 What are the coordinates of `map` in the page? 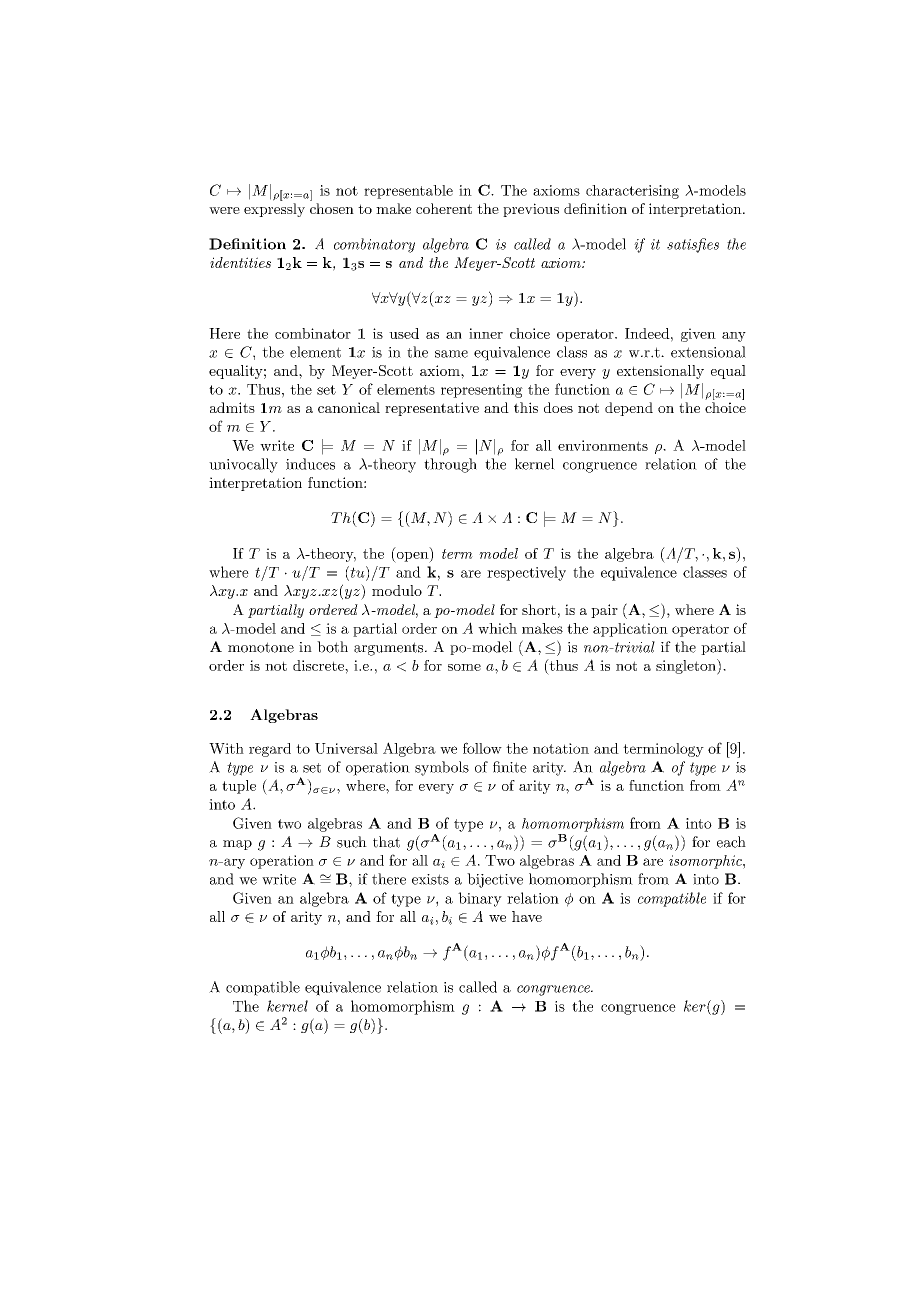 It's located at (237, 845).
